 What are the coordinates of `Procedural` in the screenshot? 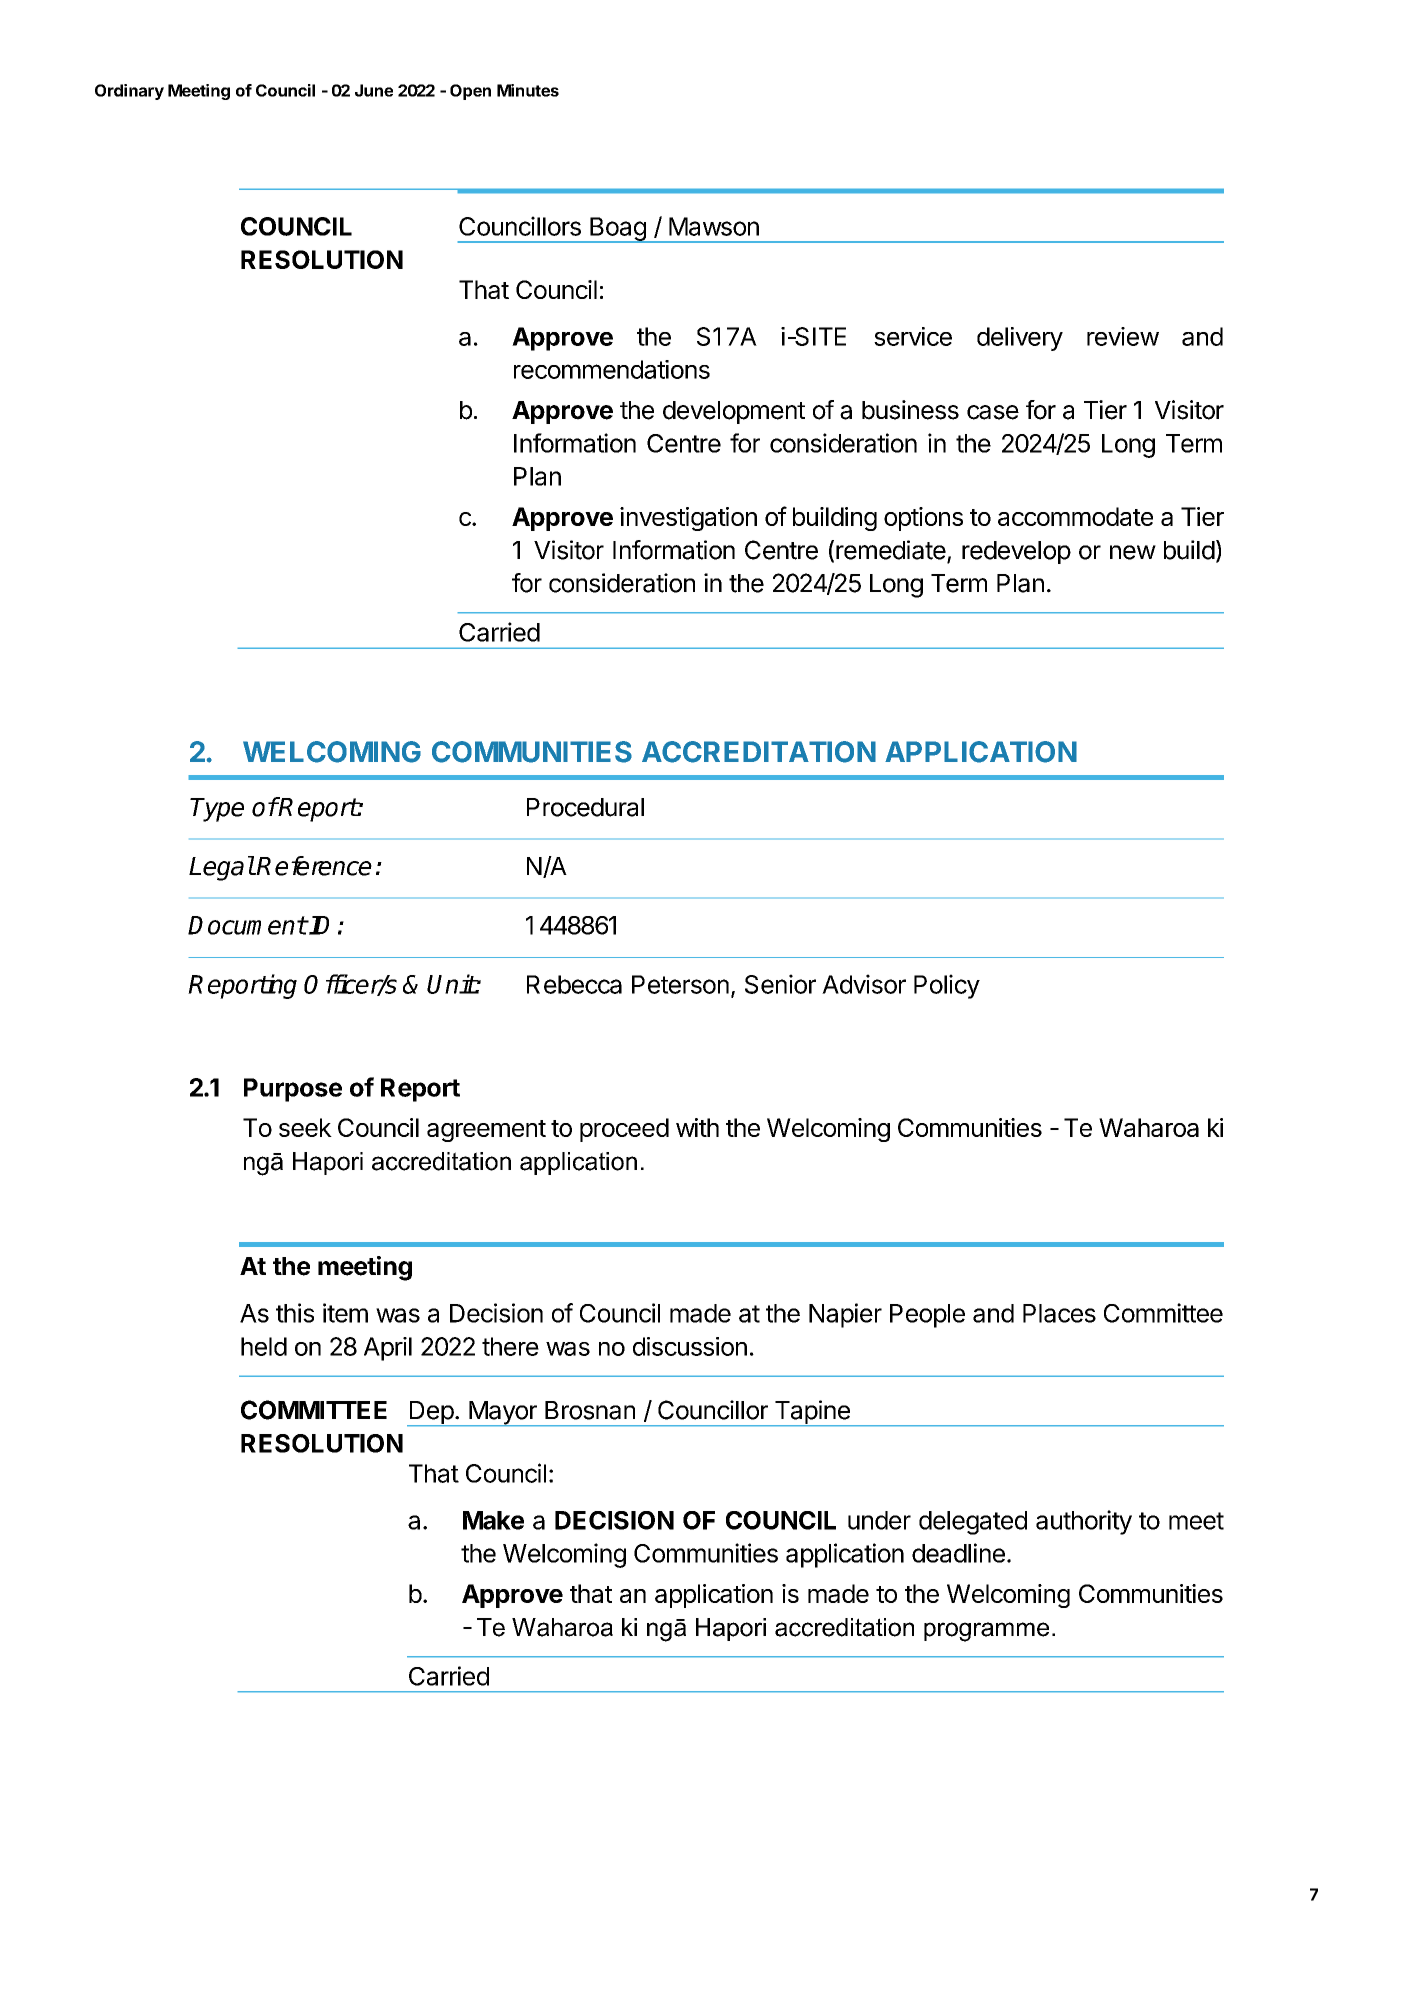 It's located at (585, 807).
